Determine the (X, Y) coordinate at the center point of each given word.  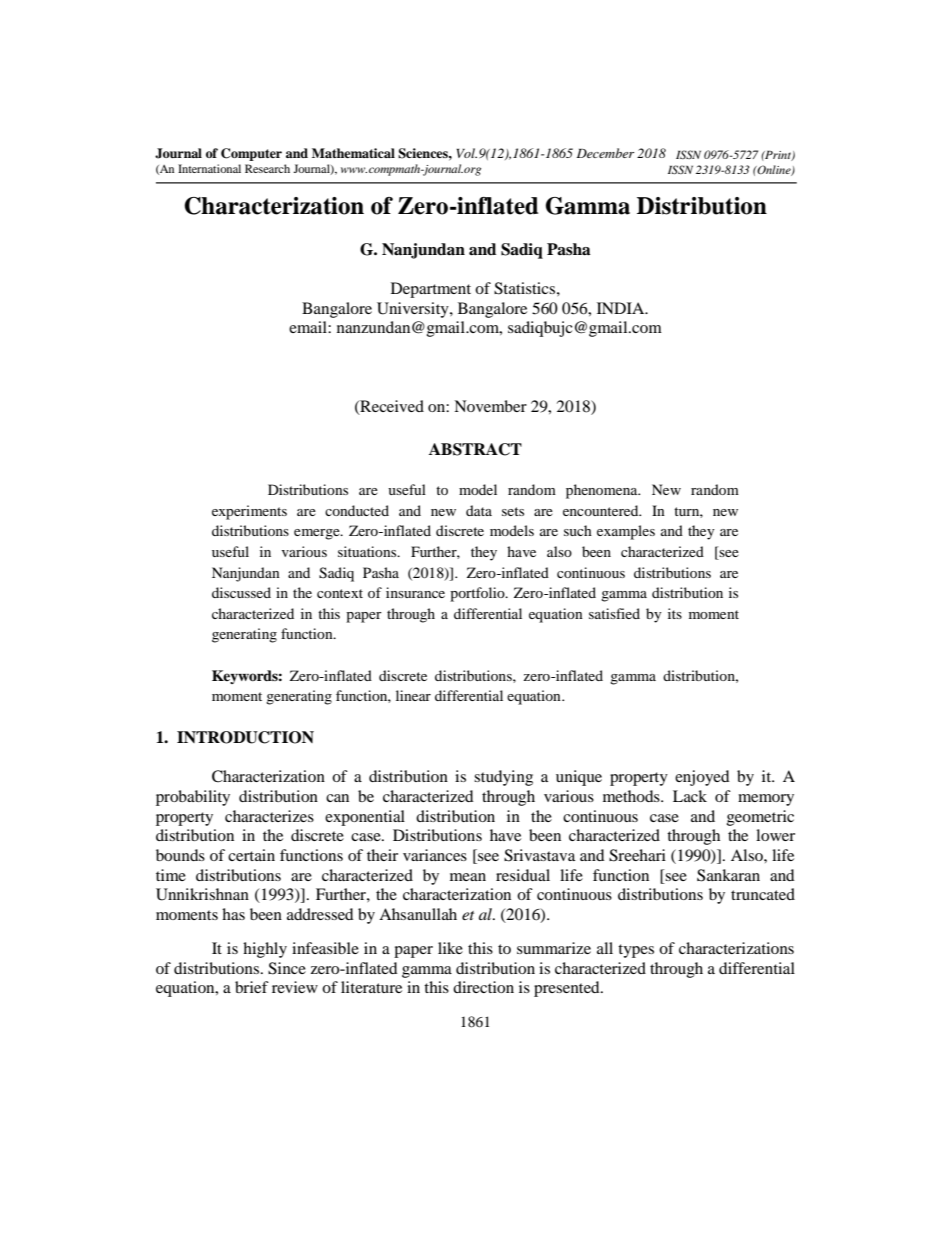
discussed (241, 592)
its (675, 613)
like (450, 948)
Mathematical (353, 153)
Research (267, 168)
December (605, 153)
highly (265, 950)
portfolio (478, 594)
